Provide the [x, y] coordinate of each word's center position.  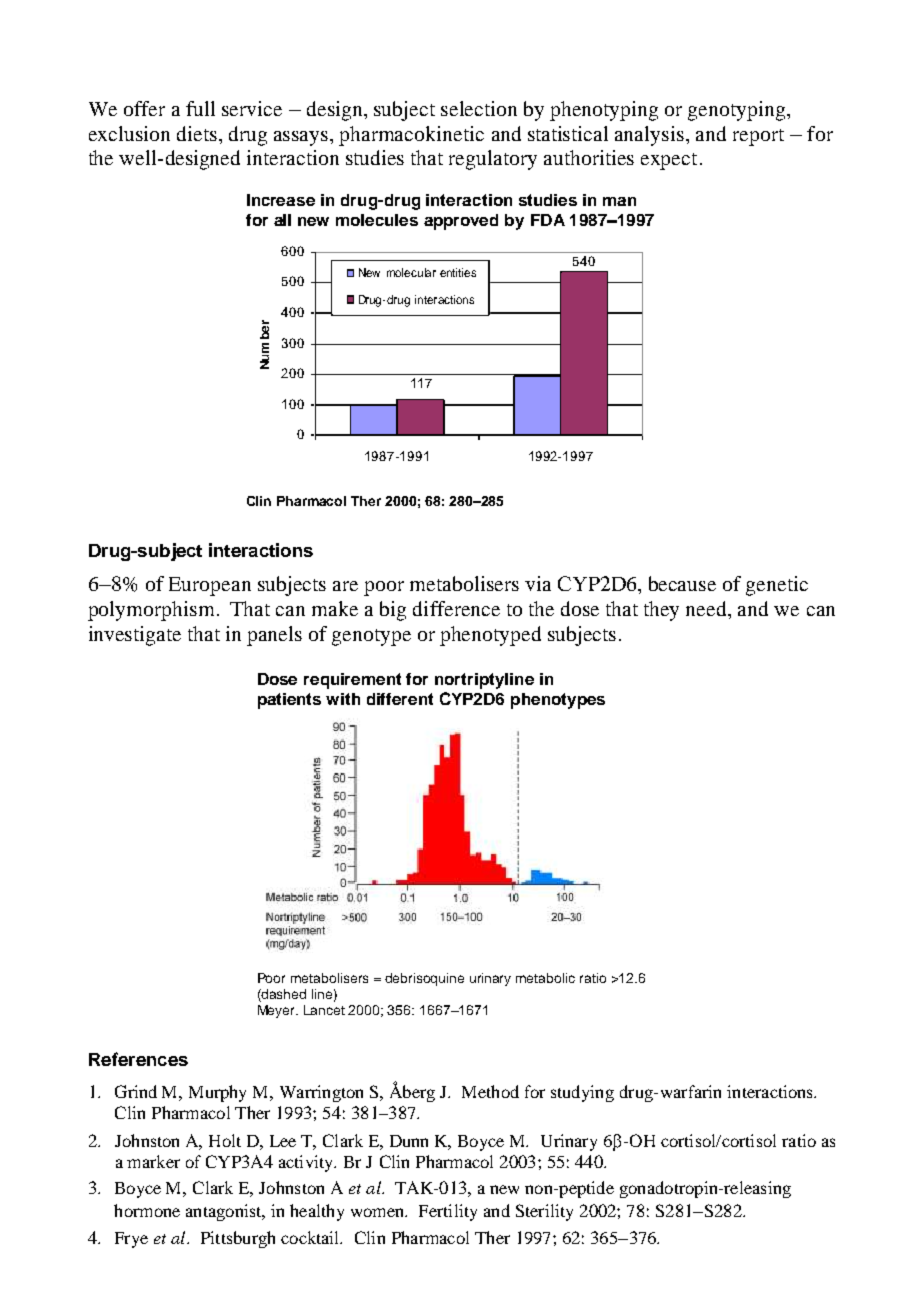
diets [197, 133]
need [708, 610]
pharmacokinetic [411, 136]
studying [582, 1093]
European [210, 586]
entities [458, 272]
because [682, 583]
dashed [283, 994]
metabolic [545, 978]
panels [274, 636]
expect [669, 161]
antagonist [225, 1212]
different [400, 699]
